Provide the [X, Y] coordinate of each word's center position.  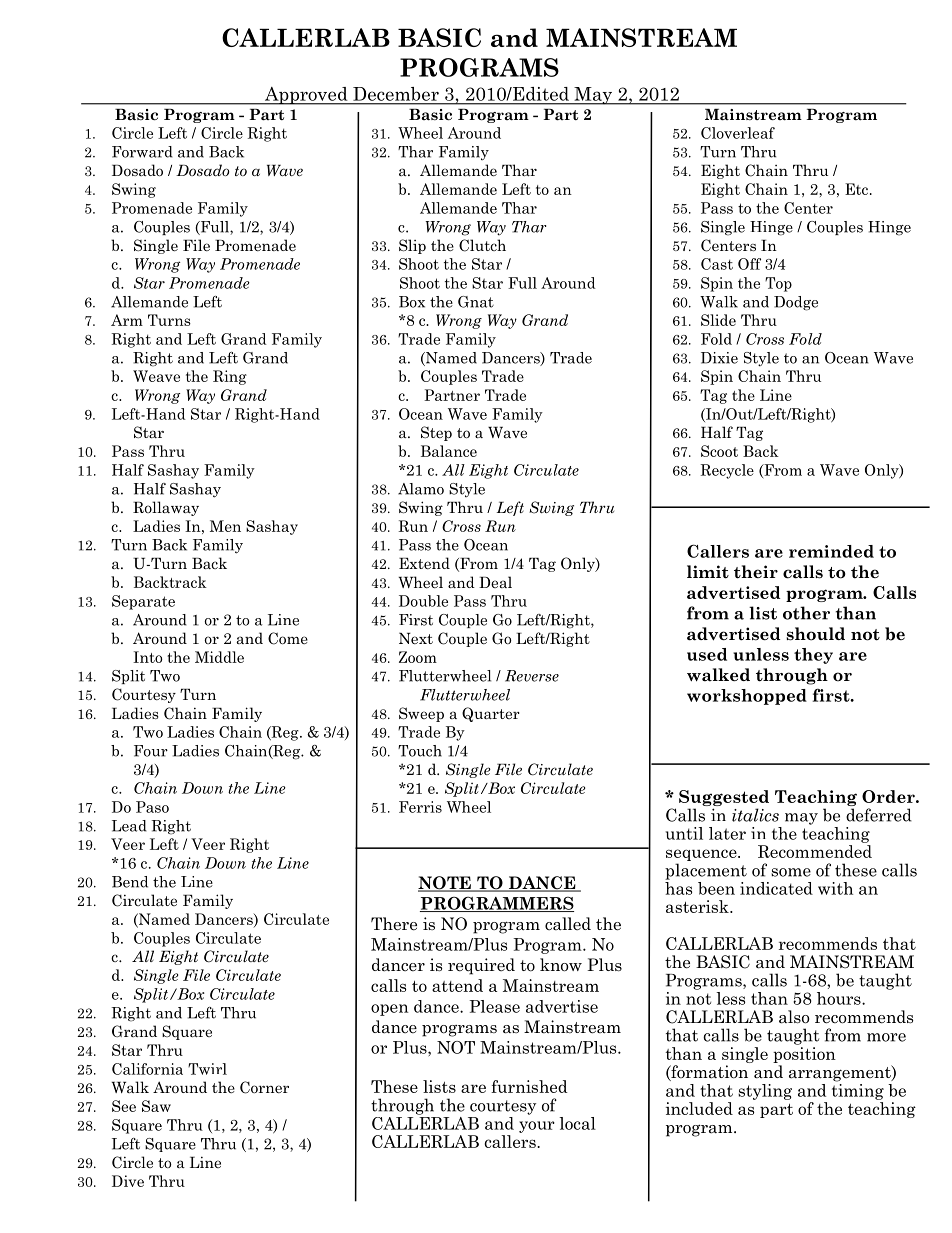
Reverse [532, 676]
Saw [156, 1106]
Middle [219, 657]
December [396, 94]
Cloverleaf [738, 133]
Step [436, 433]
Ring [230, 377]
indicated [776, 888]
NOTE [445, 884]
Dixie [719, 358]
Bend [130, 882]
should [815, 634]
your [537, 1127]
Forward [142, 152]
